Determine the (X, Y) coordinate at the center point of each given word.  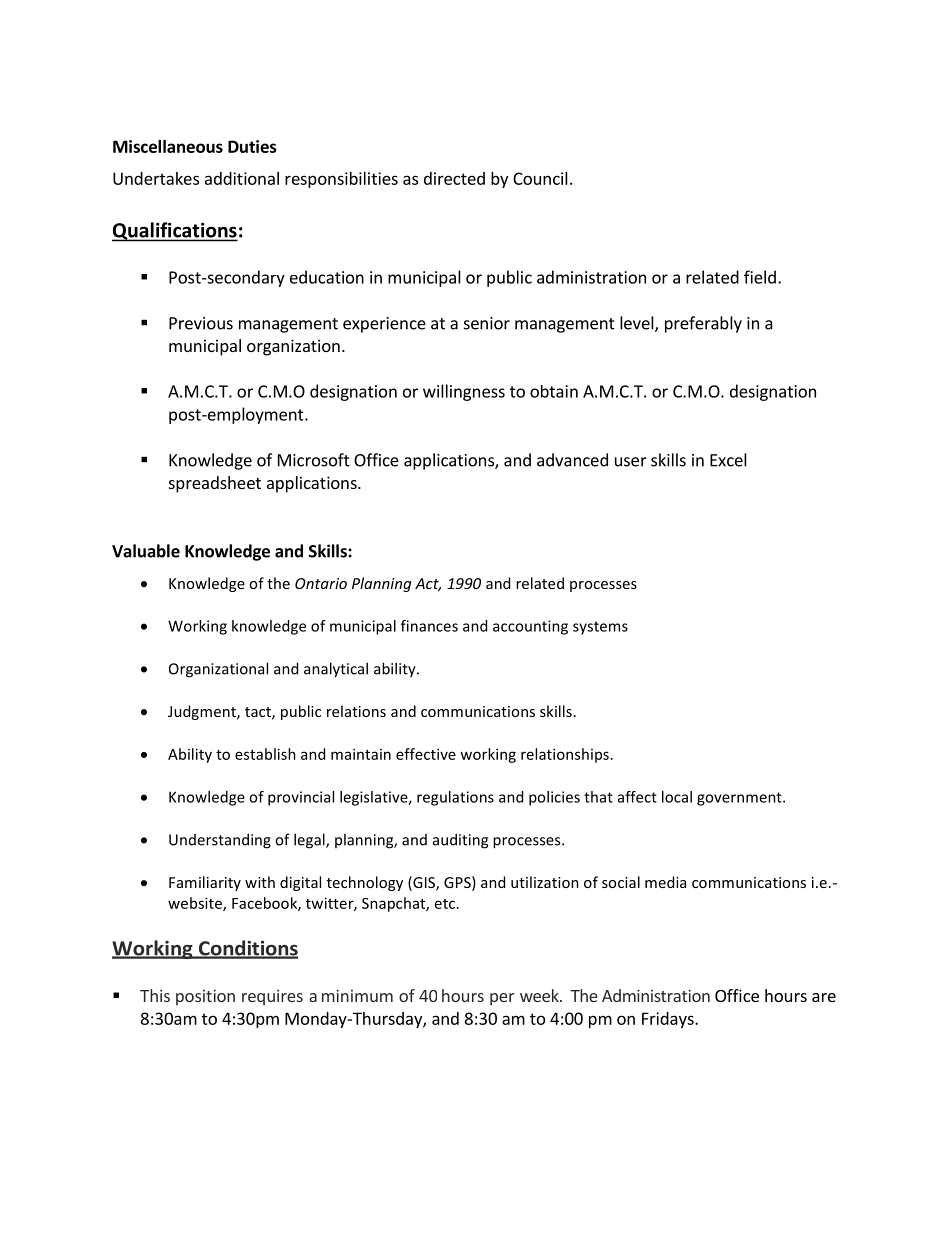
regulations (455, 798)
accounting (530, 627)
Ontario (321, 583)
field (760, 277)
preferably (703, 324)
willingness (464, 392)
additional (242, 178)
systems (600, 628)
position (205, 997)
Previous (201, 323)
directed (454, 178)
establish (265, 754)
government (740, 799)
